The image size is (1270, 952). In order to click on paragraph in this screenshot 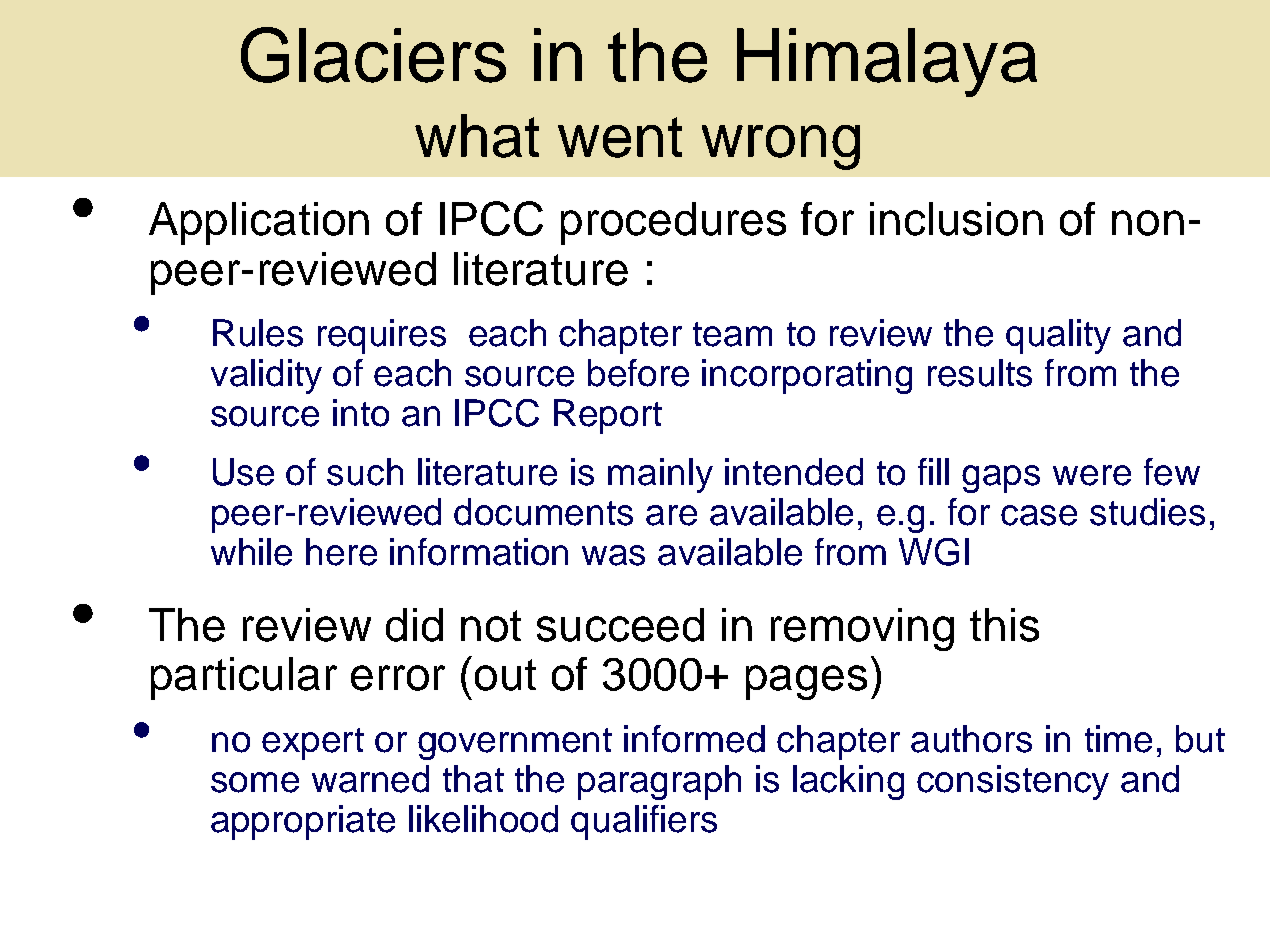, I will do `click(659, 782)`.
